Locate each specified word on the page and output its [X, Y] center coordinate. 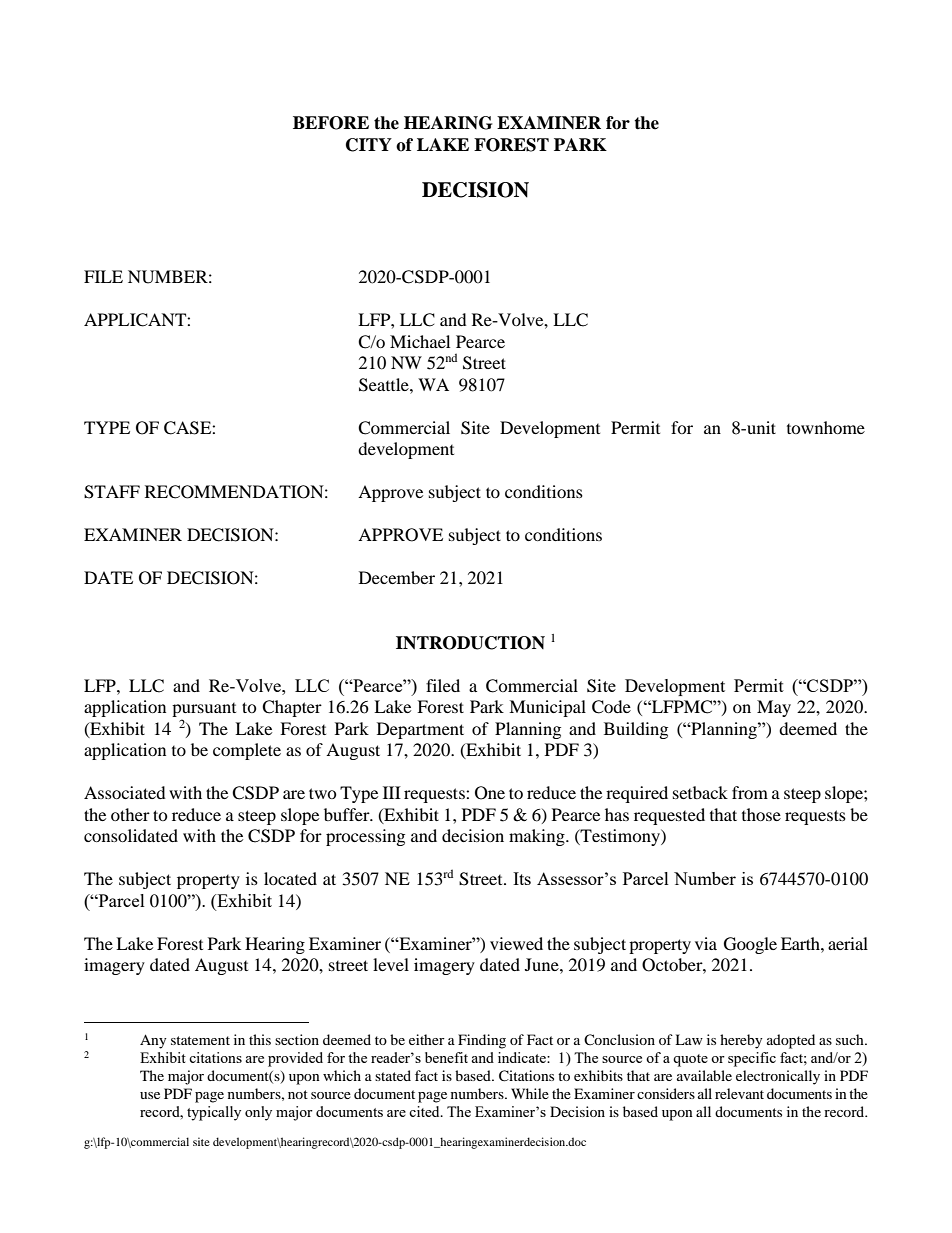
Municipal [547, 708]
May [774, 708]
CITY [369, 145]
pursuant [204, 711]
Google [750, 945]
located [290, 878]
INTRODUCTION [470, 643]
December [397, 577]
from [750, 792]
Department [420, 730]
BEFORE [331, 123]
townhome [826, 427]
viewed [516, 943]
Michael [420, 341]
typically [214, 1113]
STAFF [112, 492]
